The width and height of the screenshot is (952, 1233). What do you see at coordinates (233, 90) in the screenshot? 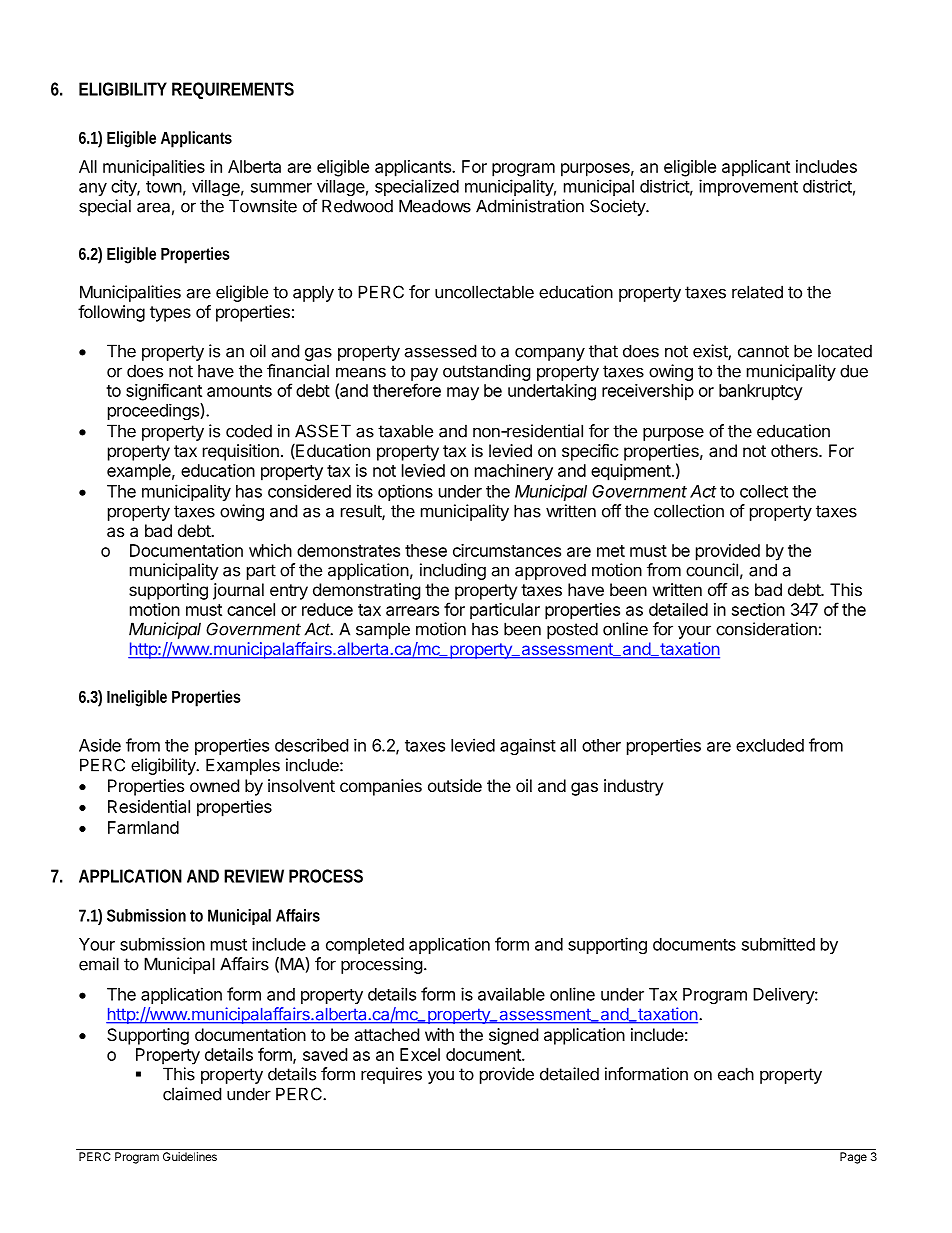
I see `REQUIREMENTS` at bounding box center [233, 90].
